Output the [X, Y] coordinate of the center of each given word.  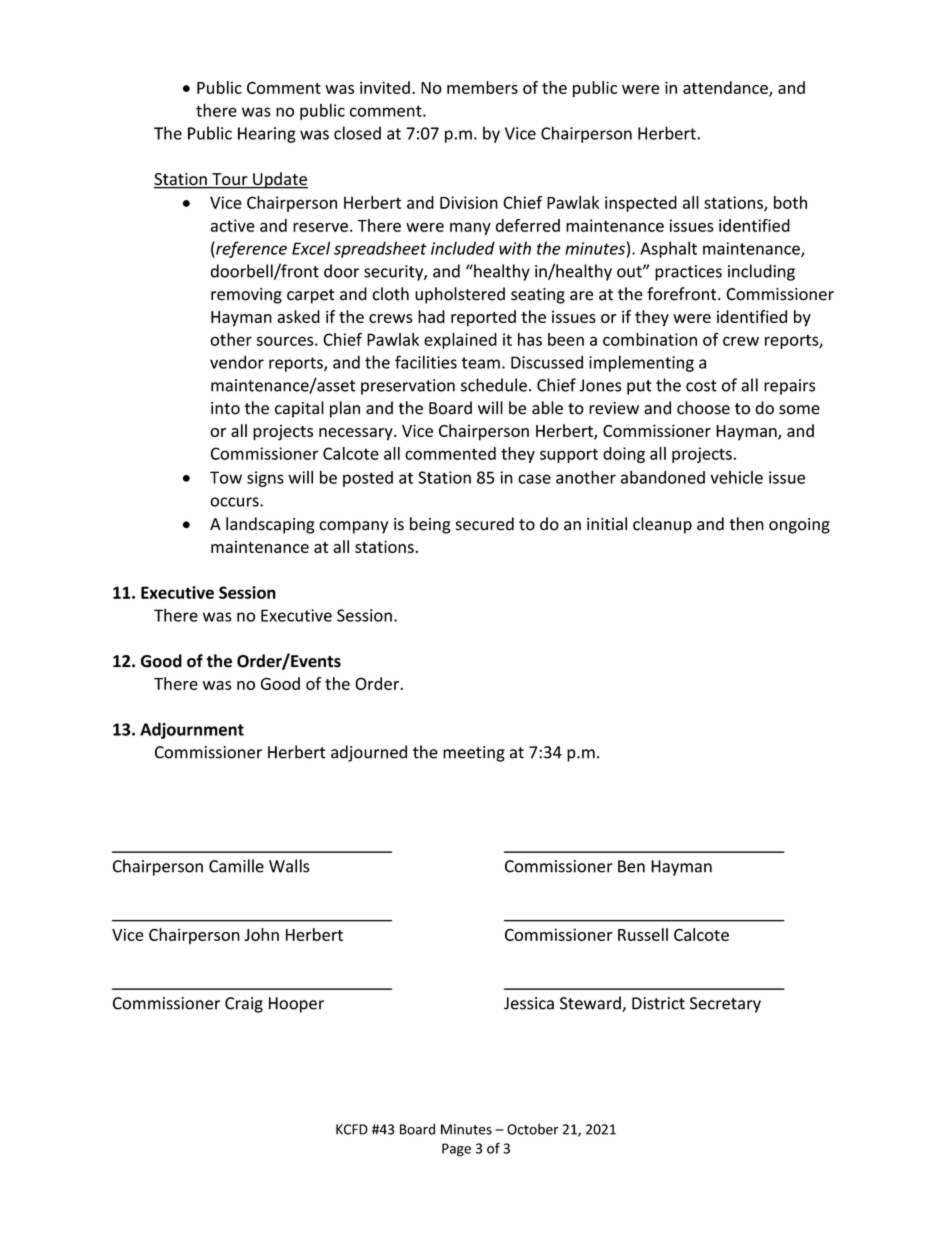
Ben [631, 866]
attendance [726, 88]
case [534, 479]
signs [265, 479]
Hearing [267, 135]
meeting [474, 754]
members [482, 87]
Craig [244, 1005]
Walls [289, 866]
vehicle [737, 477]
